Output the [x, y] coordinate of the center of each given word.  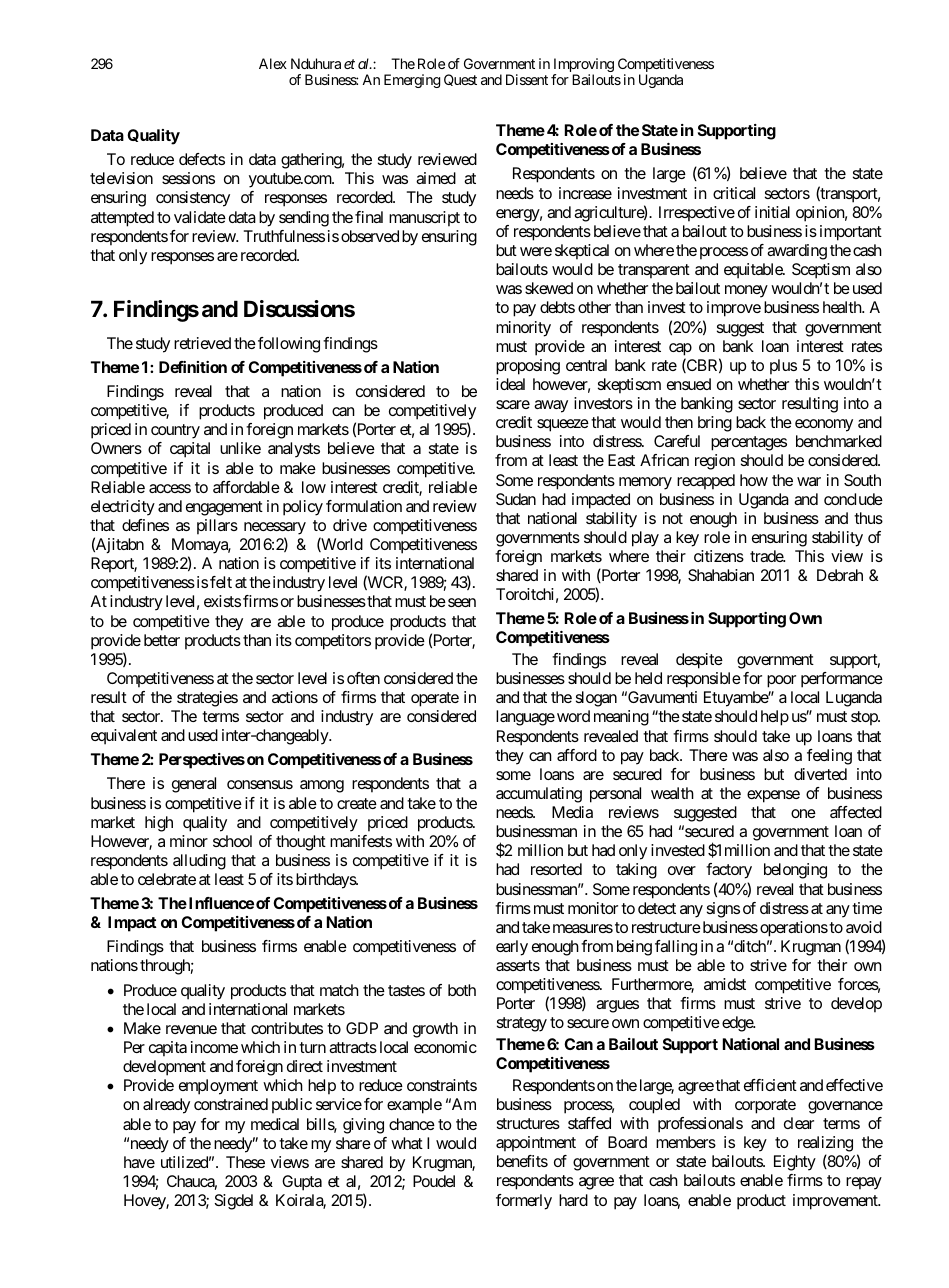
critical [734, 193]
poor [781, 681]
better [162, 640]
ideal [510, 384]
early [512, 948]
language [525, 718]
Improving [583, 66]
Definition [193, 367]
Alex [273, 63]
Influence [220, 903]
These [245, 1162]
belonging [795, 871]
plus [783, 367]
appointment [536, 1144]
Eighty [795, 1163]
